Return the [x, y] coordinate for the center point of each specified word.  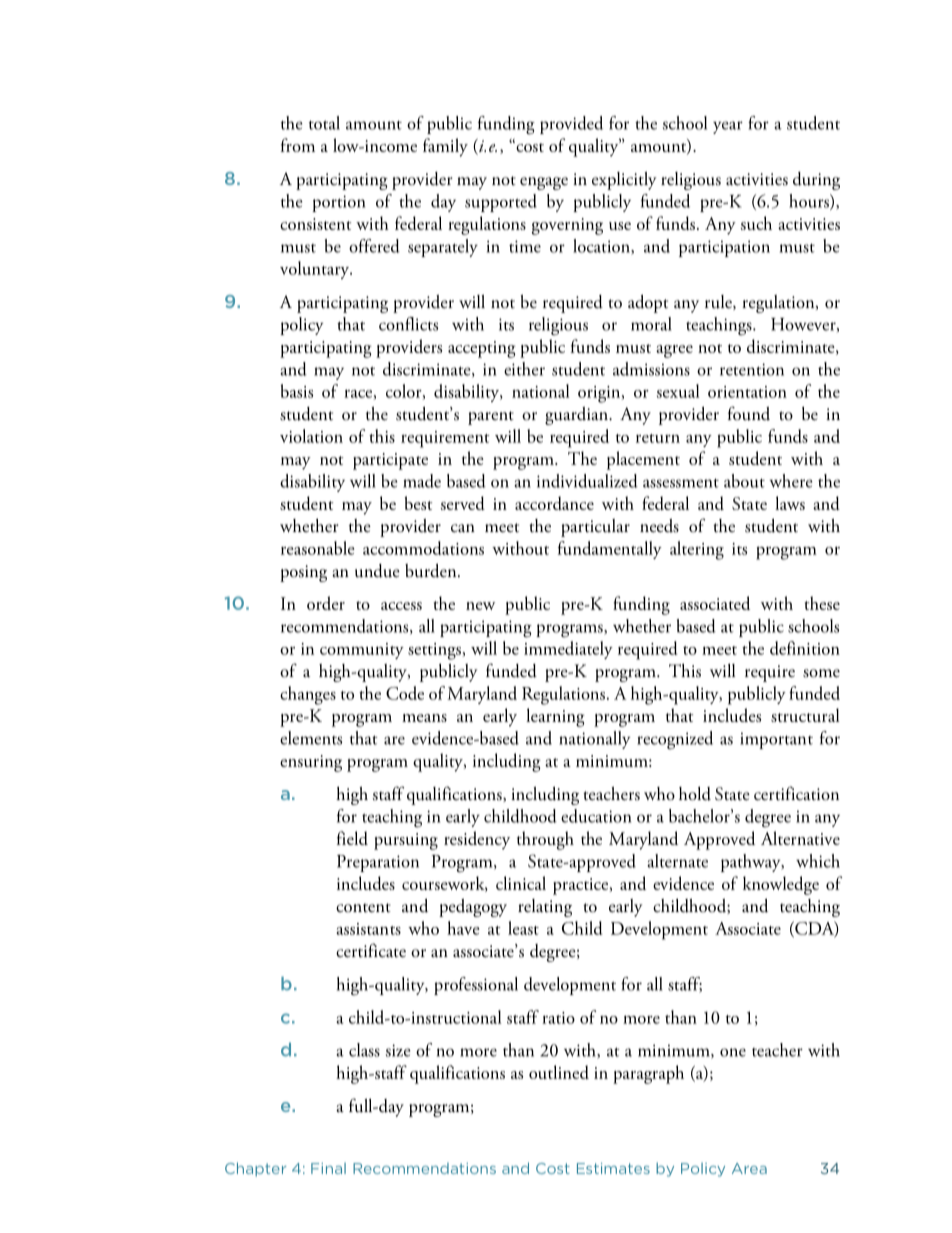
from [298, 145]
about [744, 481]
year [728, 127]
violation [311, 436]
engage [544, 183]
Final [328, 1168]
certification [796, 793]
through [545, 840]
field [352, 838]
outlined [559, 1072]
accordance [554, 503]
